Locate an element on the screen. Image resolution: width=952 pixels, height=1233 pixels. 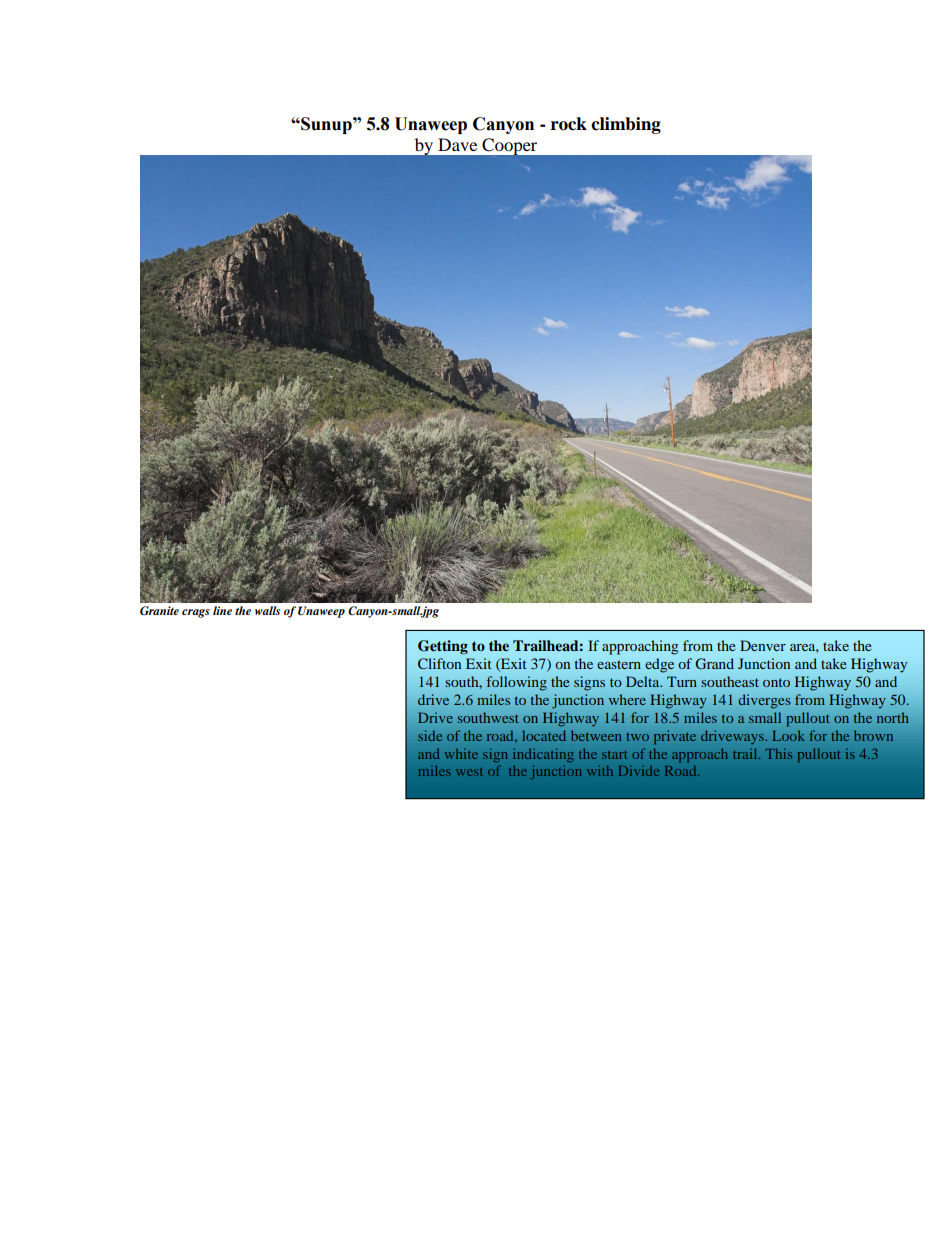
Grand is located at coordinates (714, 663).
